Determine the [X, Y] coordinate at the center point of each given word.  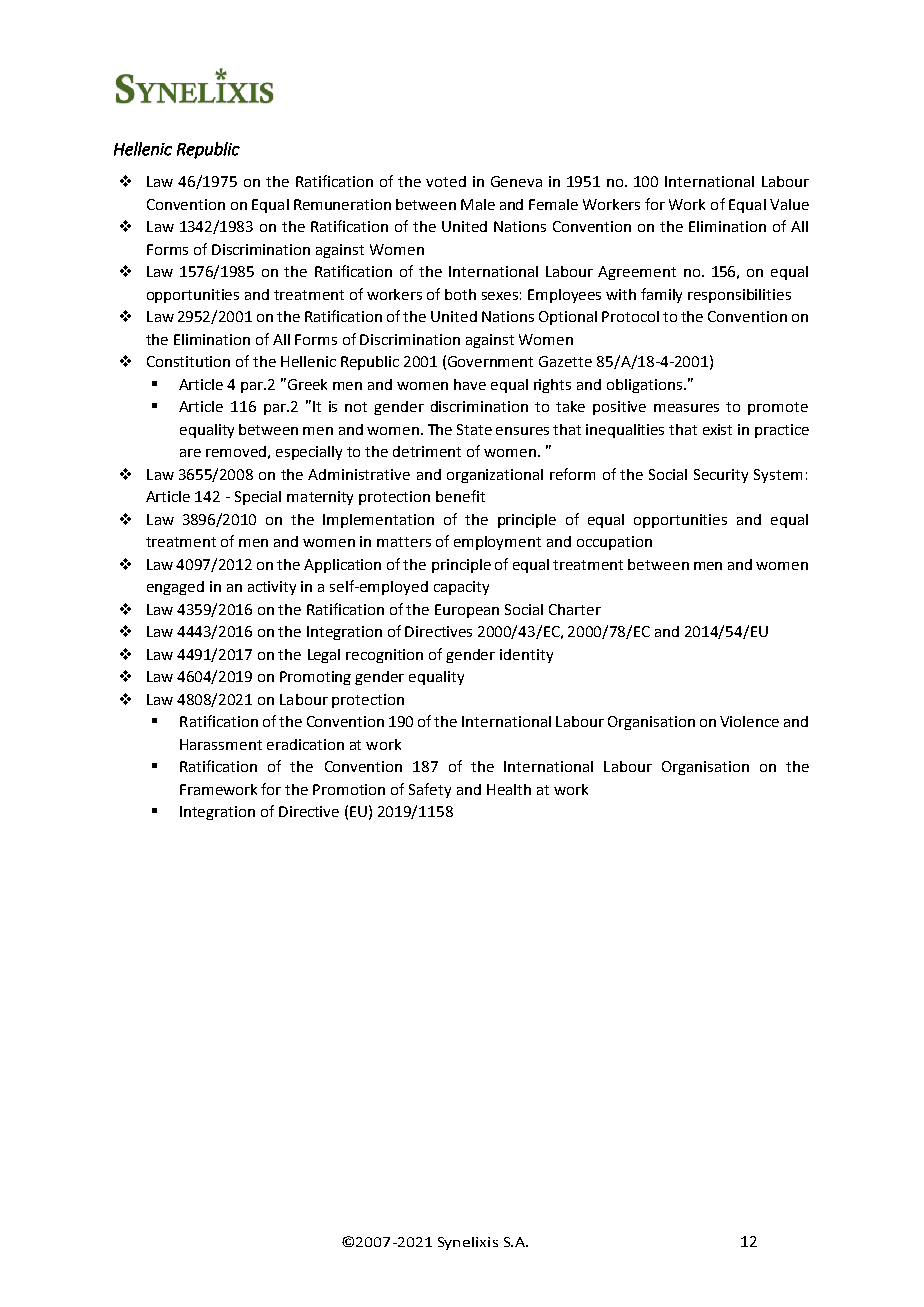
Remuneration [342, 204]
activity [272, 588]
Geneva [516, 181]
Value [789, 204]
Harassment [221, 744]
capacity [461, 588]
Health [509, 789]
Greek [307, 384]
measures [686, 408]
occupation [614, 543]
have [470, 384]
